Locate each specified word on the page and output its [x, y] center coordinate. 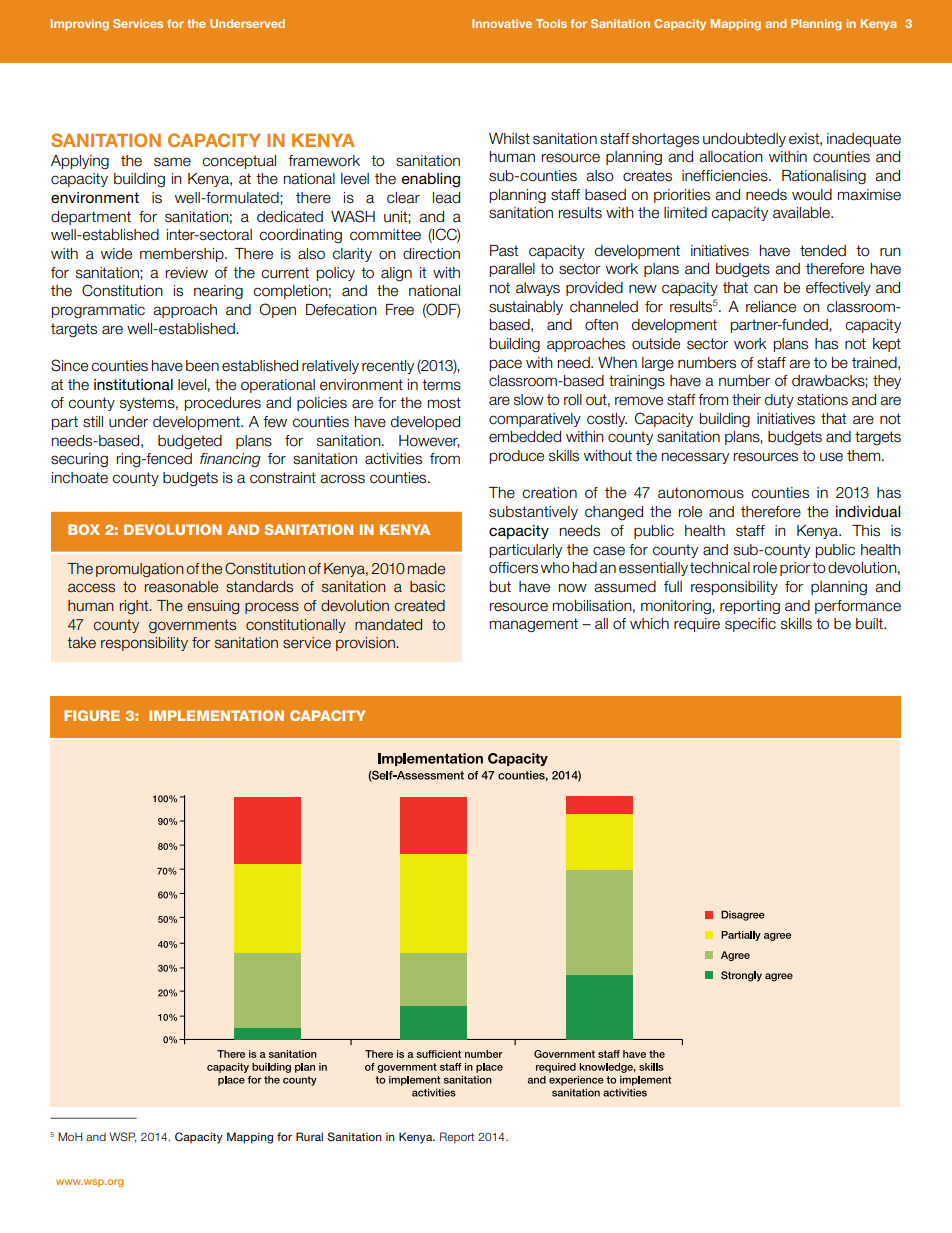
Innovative [502, 23]
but [500, 587]
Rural [309, 1136]
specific [750, 625]
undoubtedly [744, 140]
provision [366, 644]
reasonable [181, 587]
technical [720, 568]
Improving [80, 25]
